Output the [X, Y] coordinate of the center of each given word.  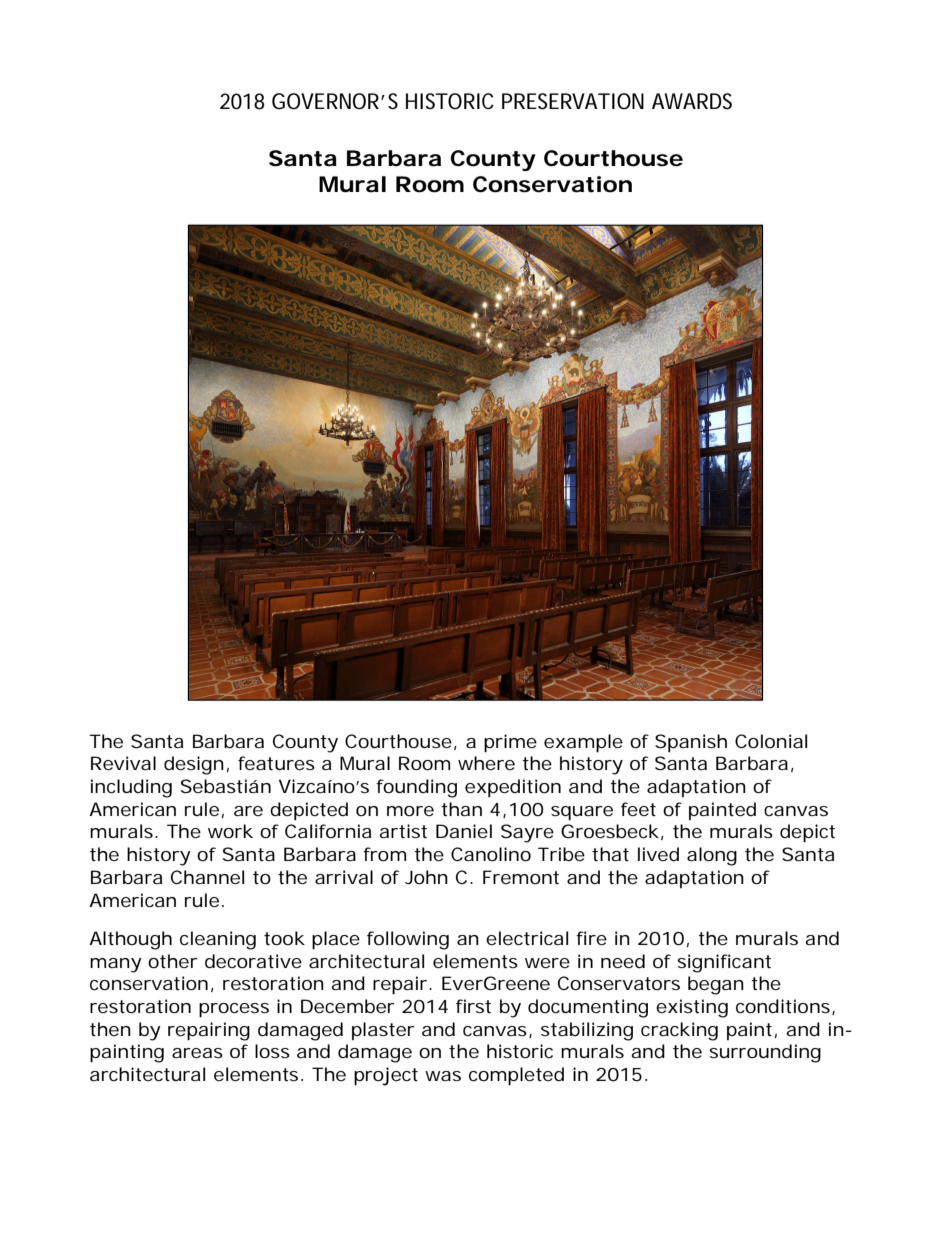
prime [510, 743]
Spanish [691, 743]
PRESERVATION [573, 101]
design [194, 765]
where [486, 763]
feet [638, 809]
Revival [123, 763]
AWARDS [692, 101]
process [234, 1010]
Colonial [771, 741]
